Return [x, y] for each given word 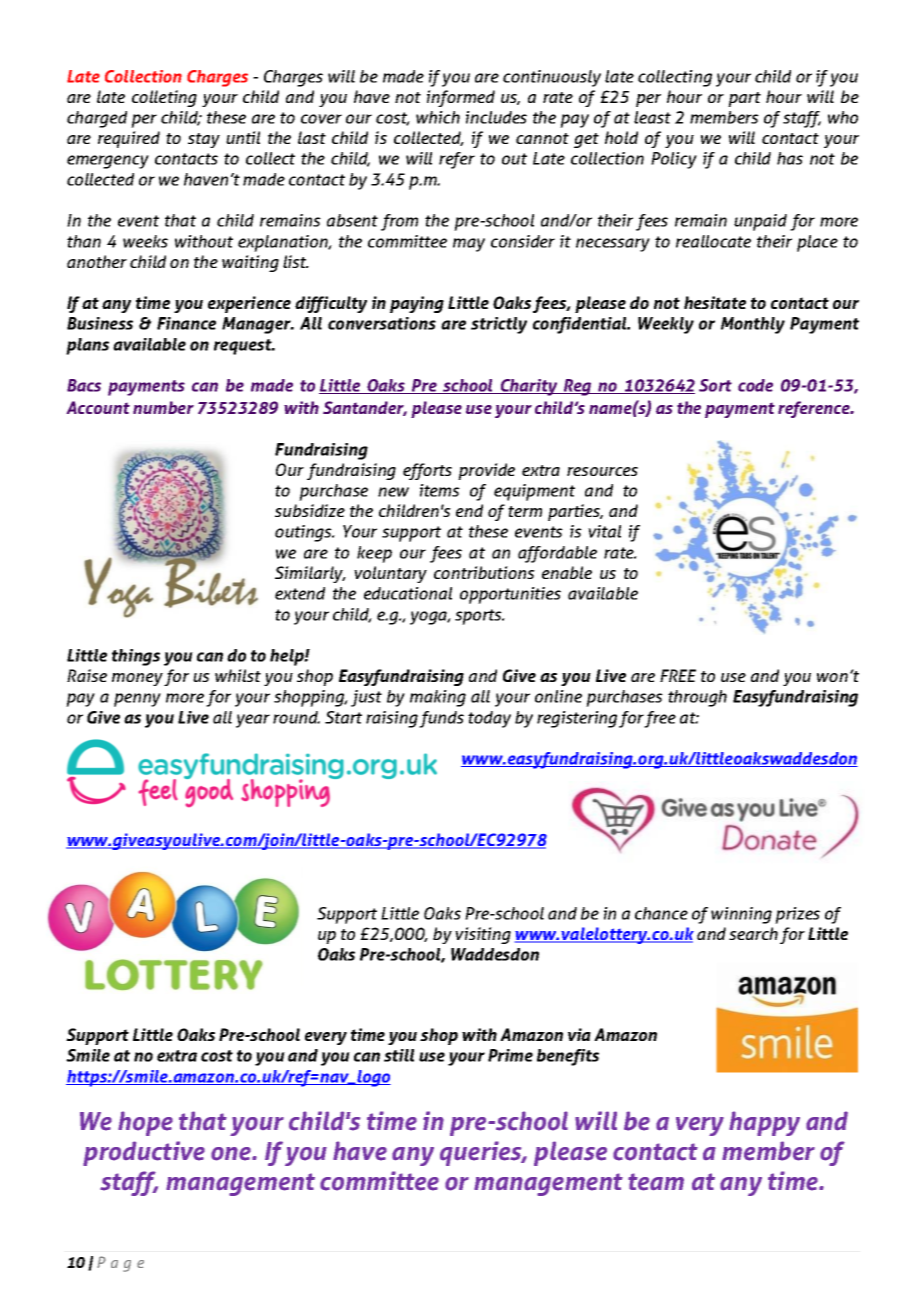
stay [204, 140]
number [163, 407]
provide [486, 471]
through [697, 698]
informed [461, 98]
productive [144, 1153]
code [755, 385]
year [253, 721]
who [843, 117]
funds [441, 719]
